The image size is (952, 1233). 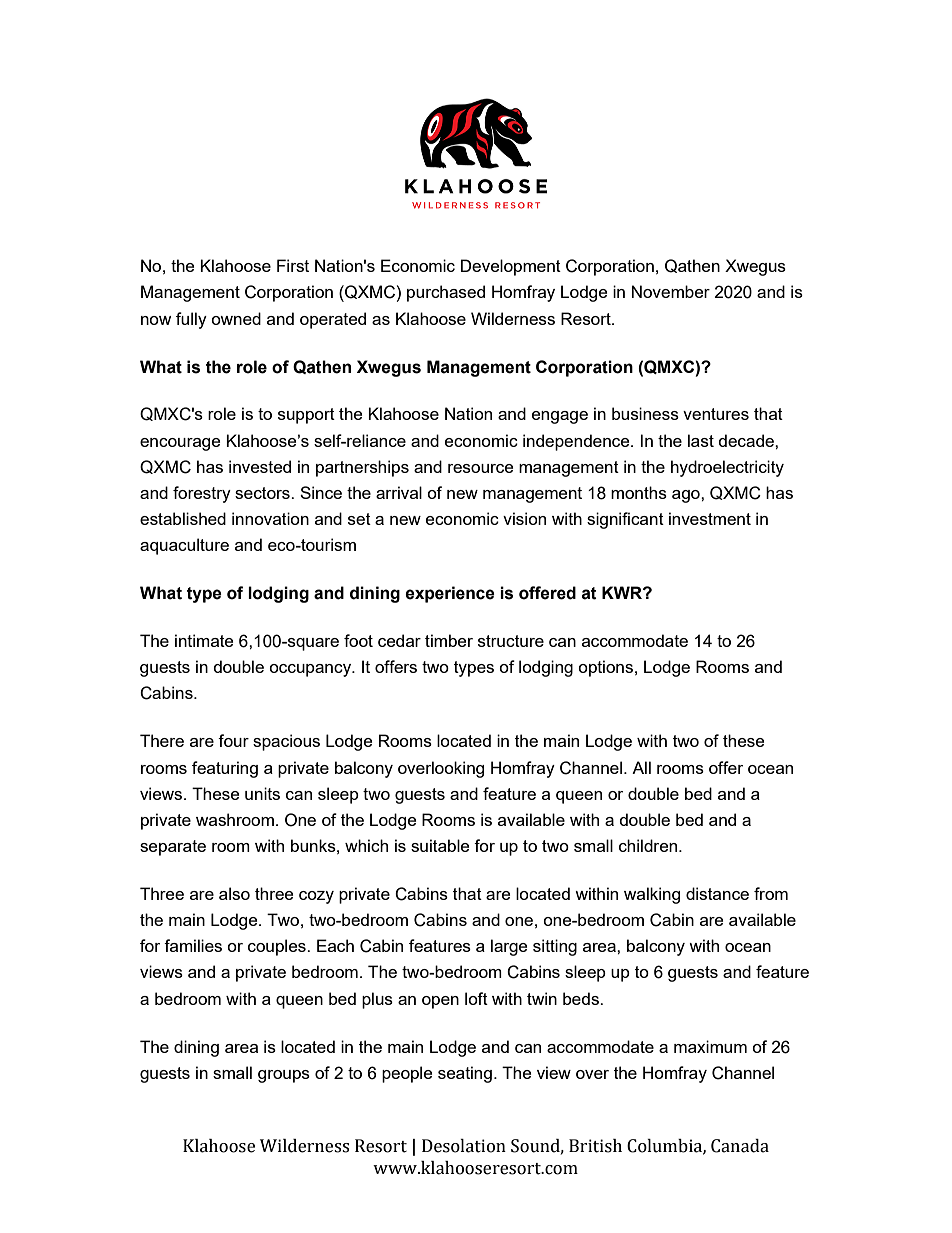 I want to click on timber, so click(x=449, y=640).
